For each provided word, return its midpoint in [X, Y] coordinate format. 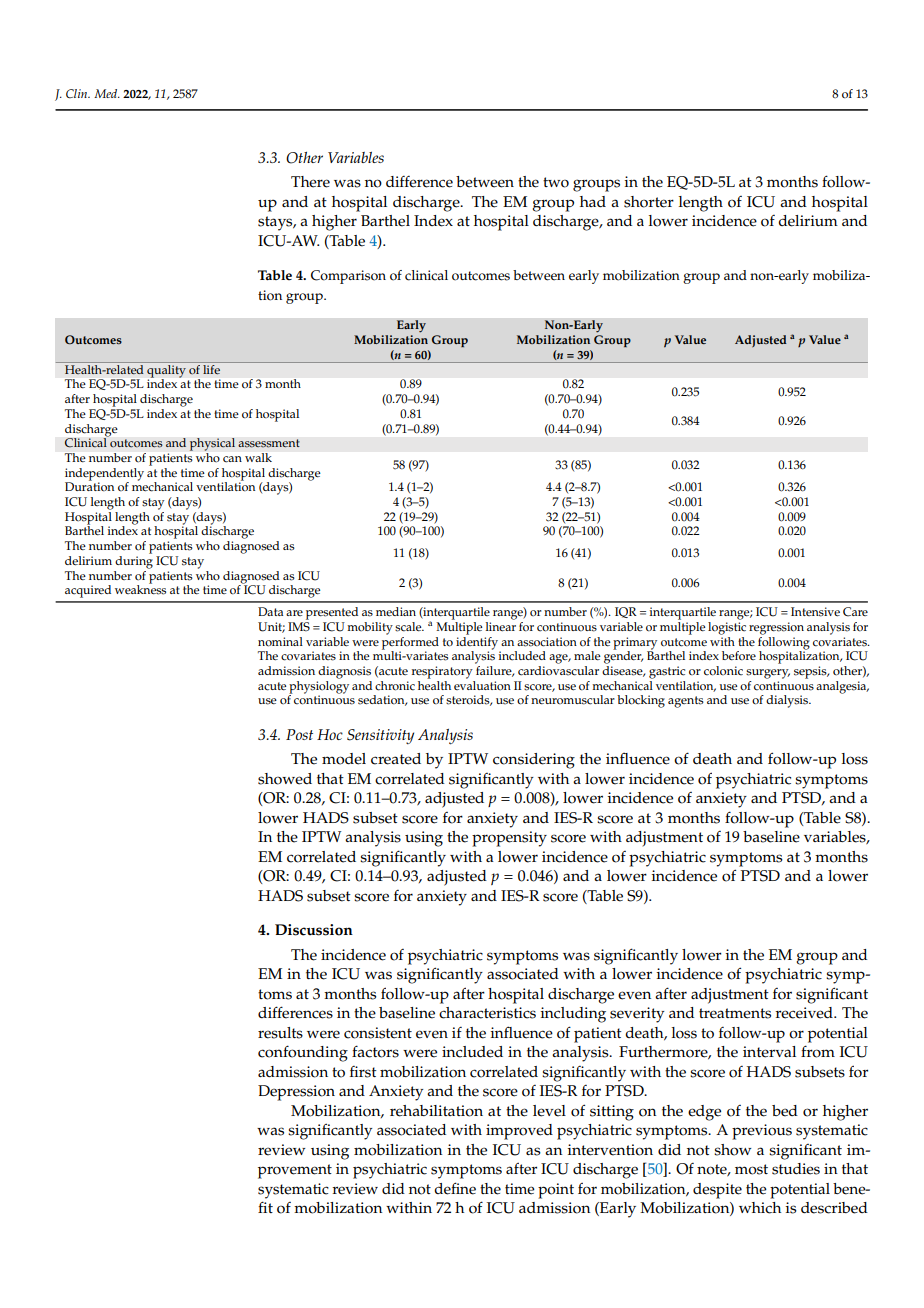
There [310, 182]
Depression [296, 1093]
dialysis [788, 701]
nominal [280, 642]
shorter [649, 202]
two [556, 182]
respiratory [442, 672]
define [455, 1188]
